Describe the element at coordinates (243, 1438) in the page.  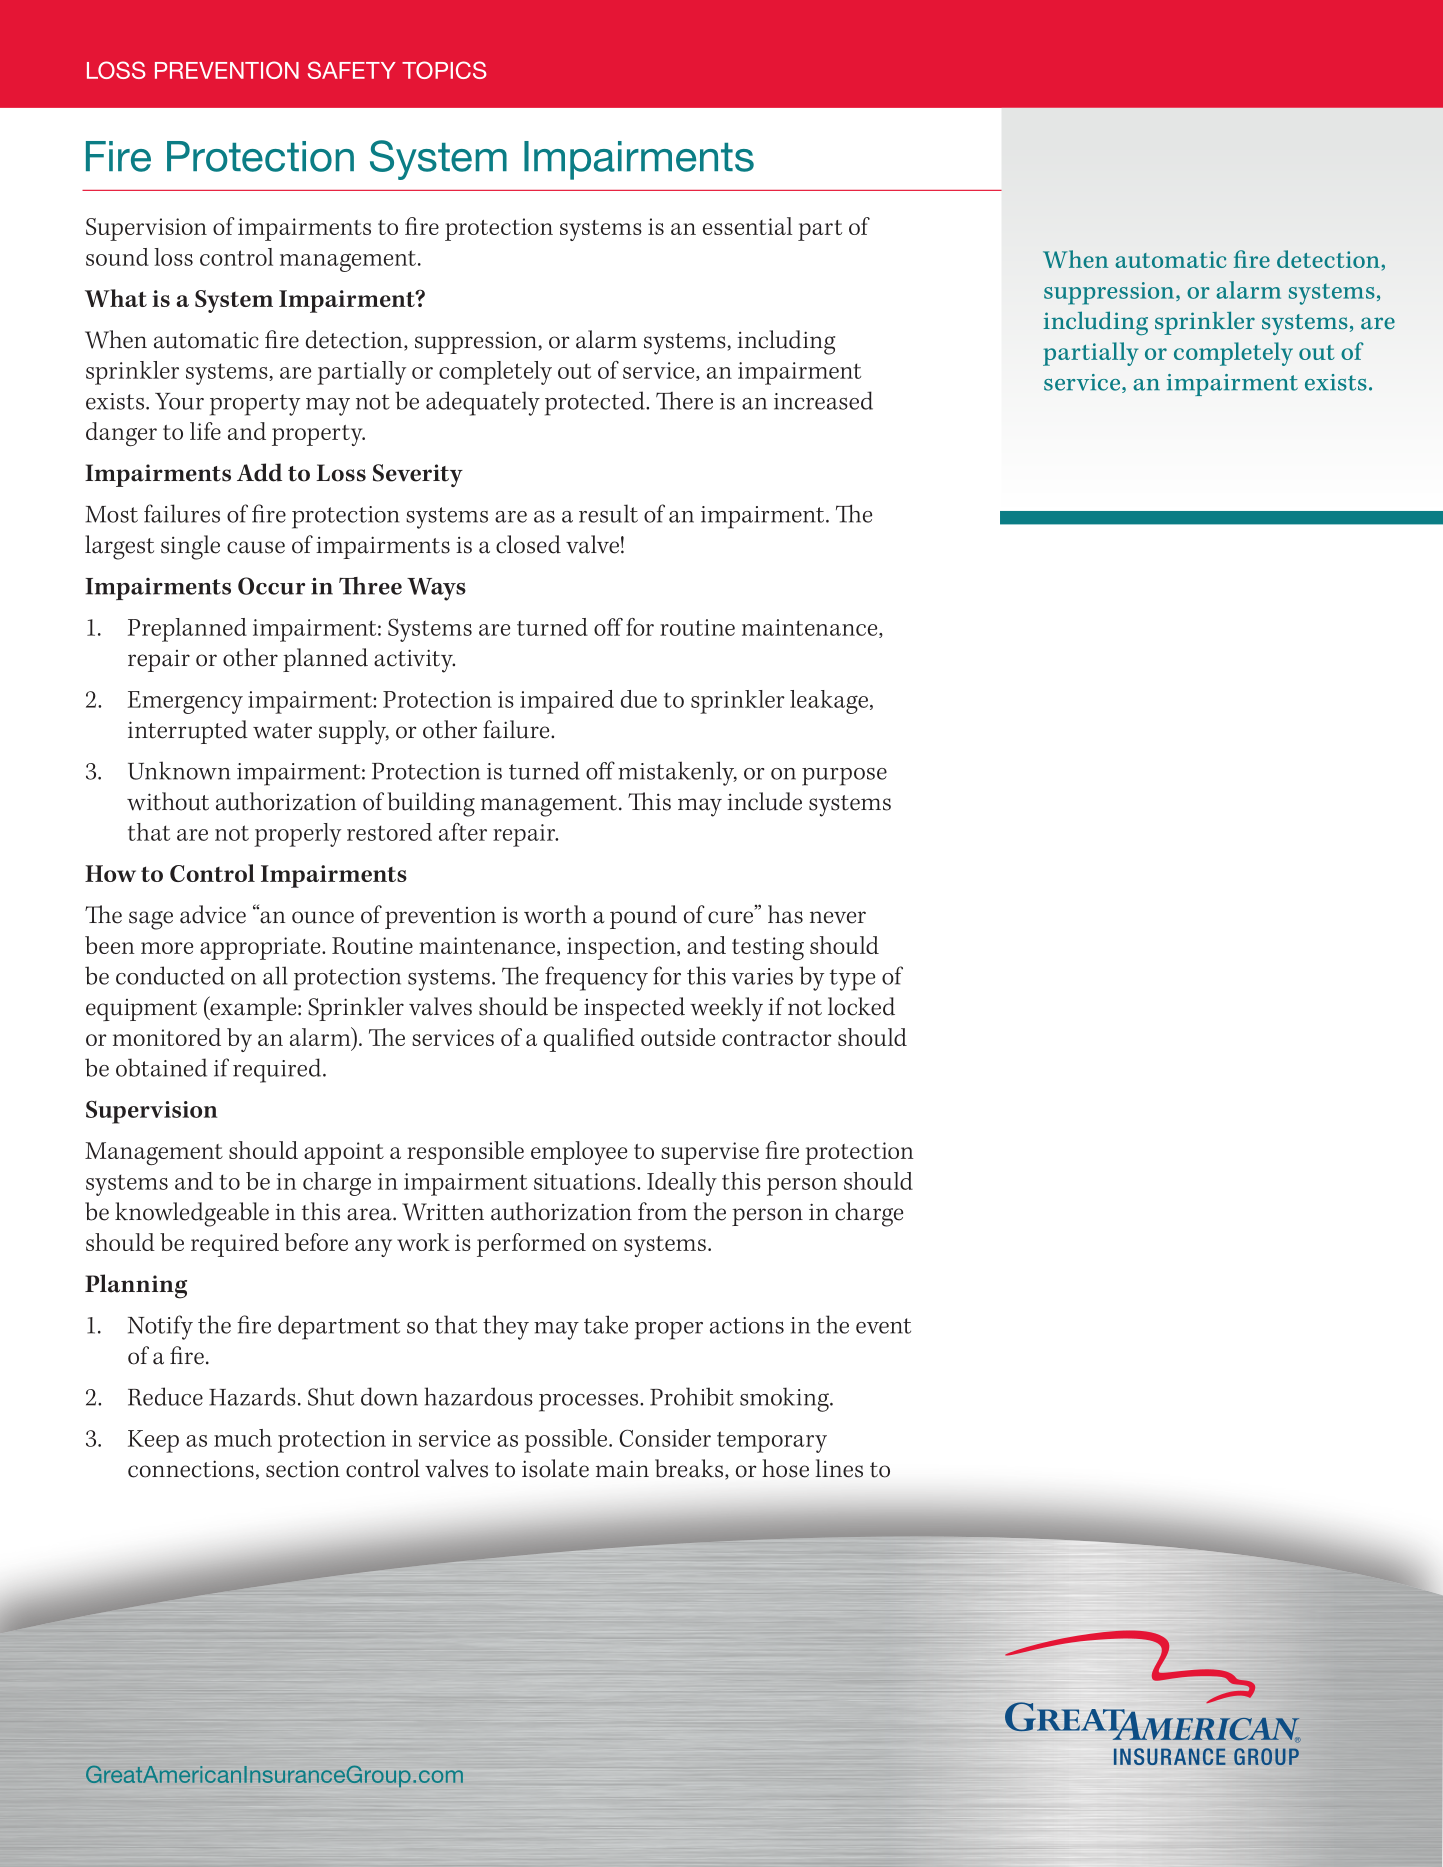
I see `much` at that location.
